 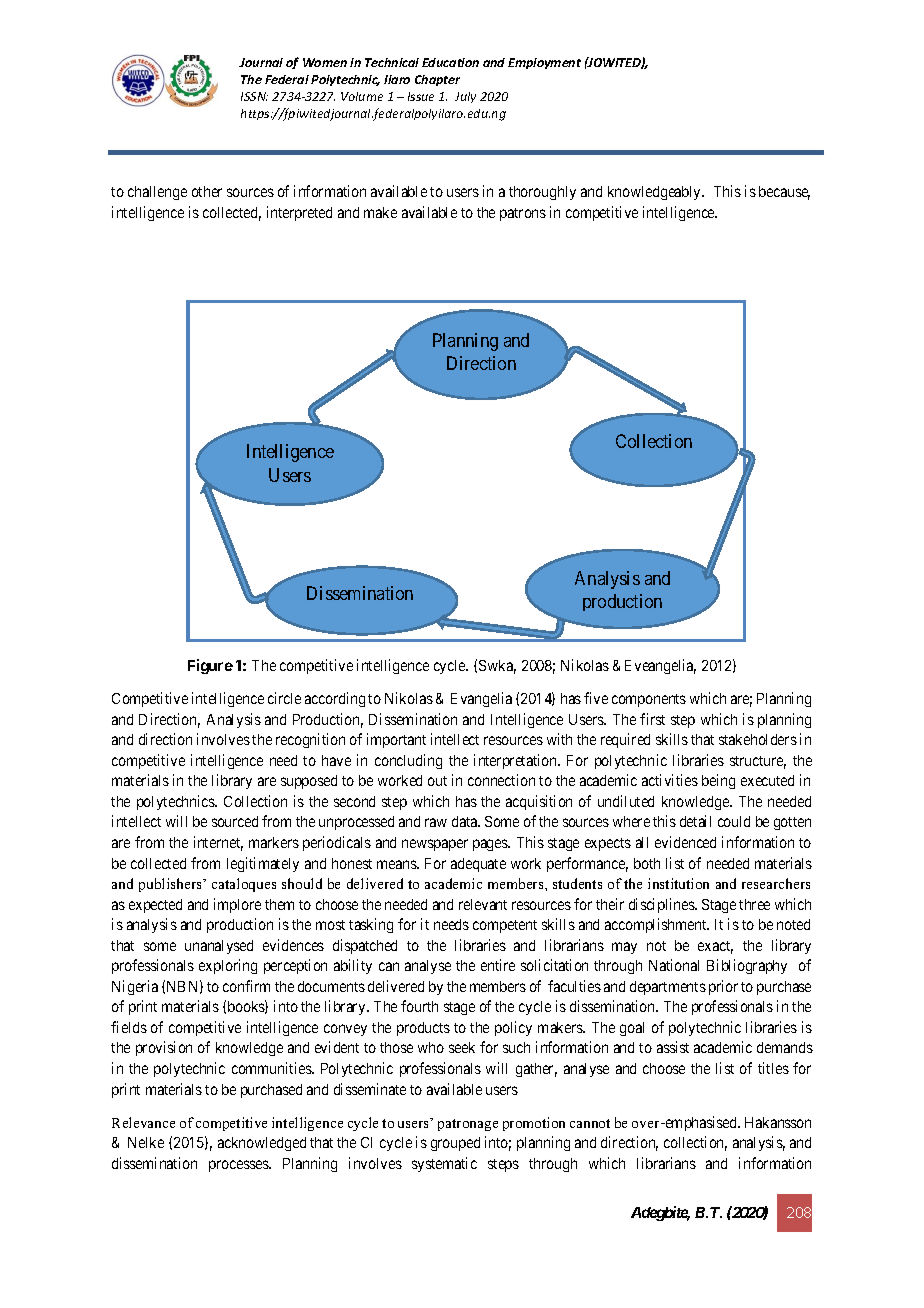 What do you see at coordinates (715, 947) in the screenshot?
I see `exact` at bounding box center [715, 947].
